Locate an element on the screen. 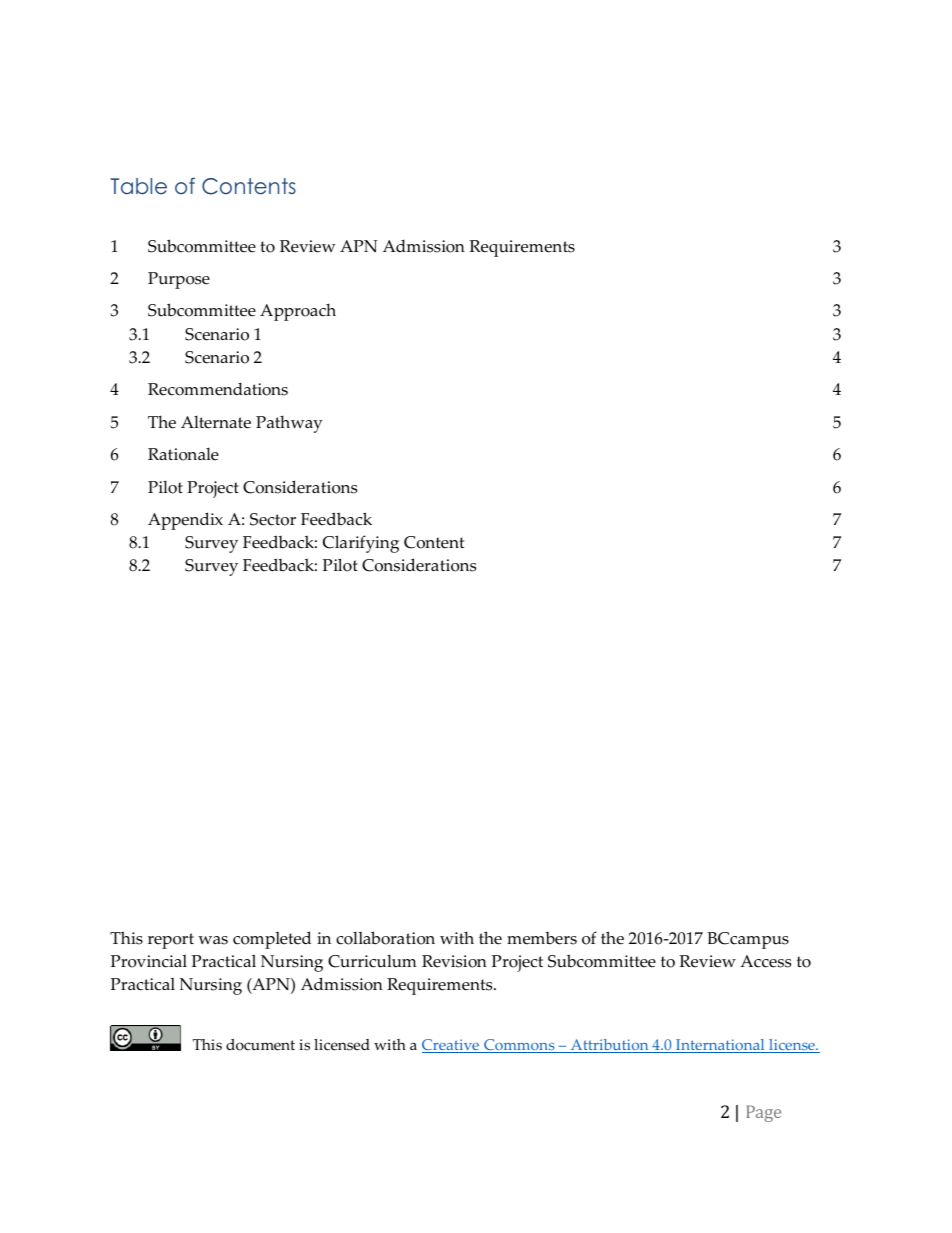 The image size is (952, 1233). Table is located at coordinates (138, 186).
